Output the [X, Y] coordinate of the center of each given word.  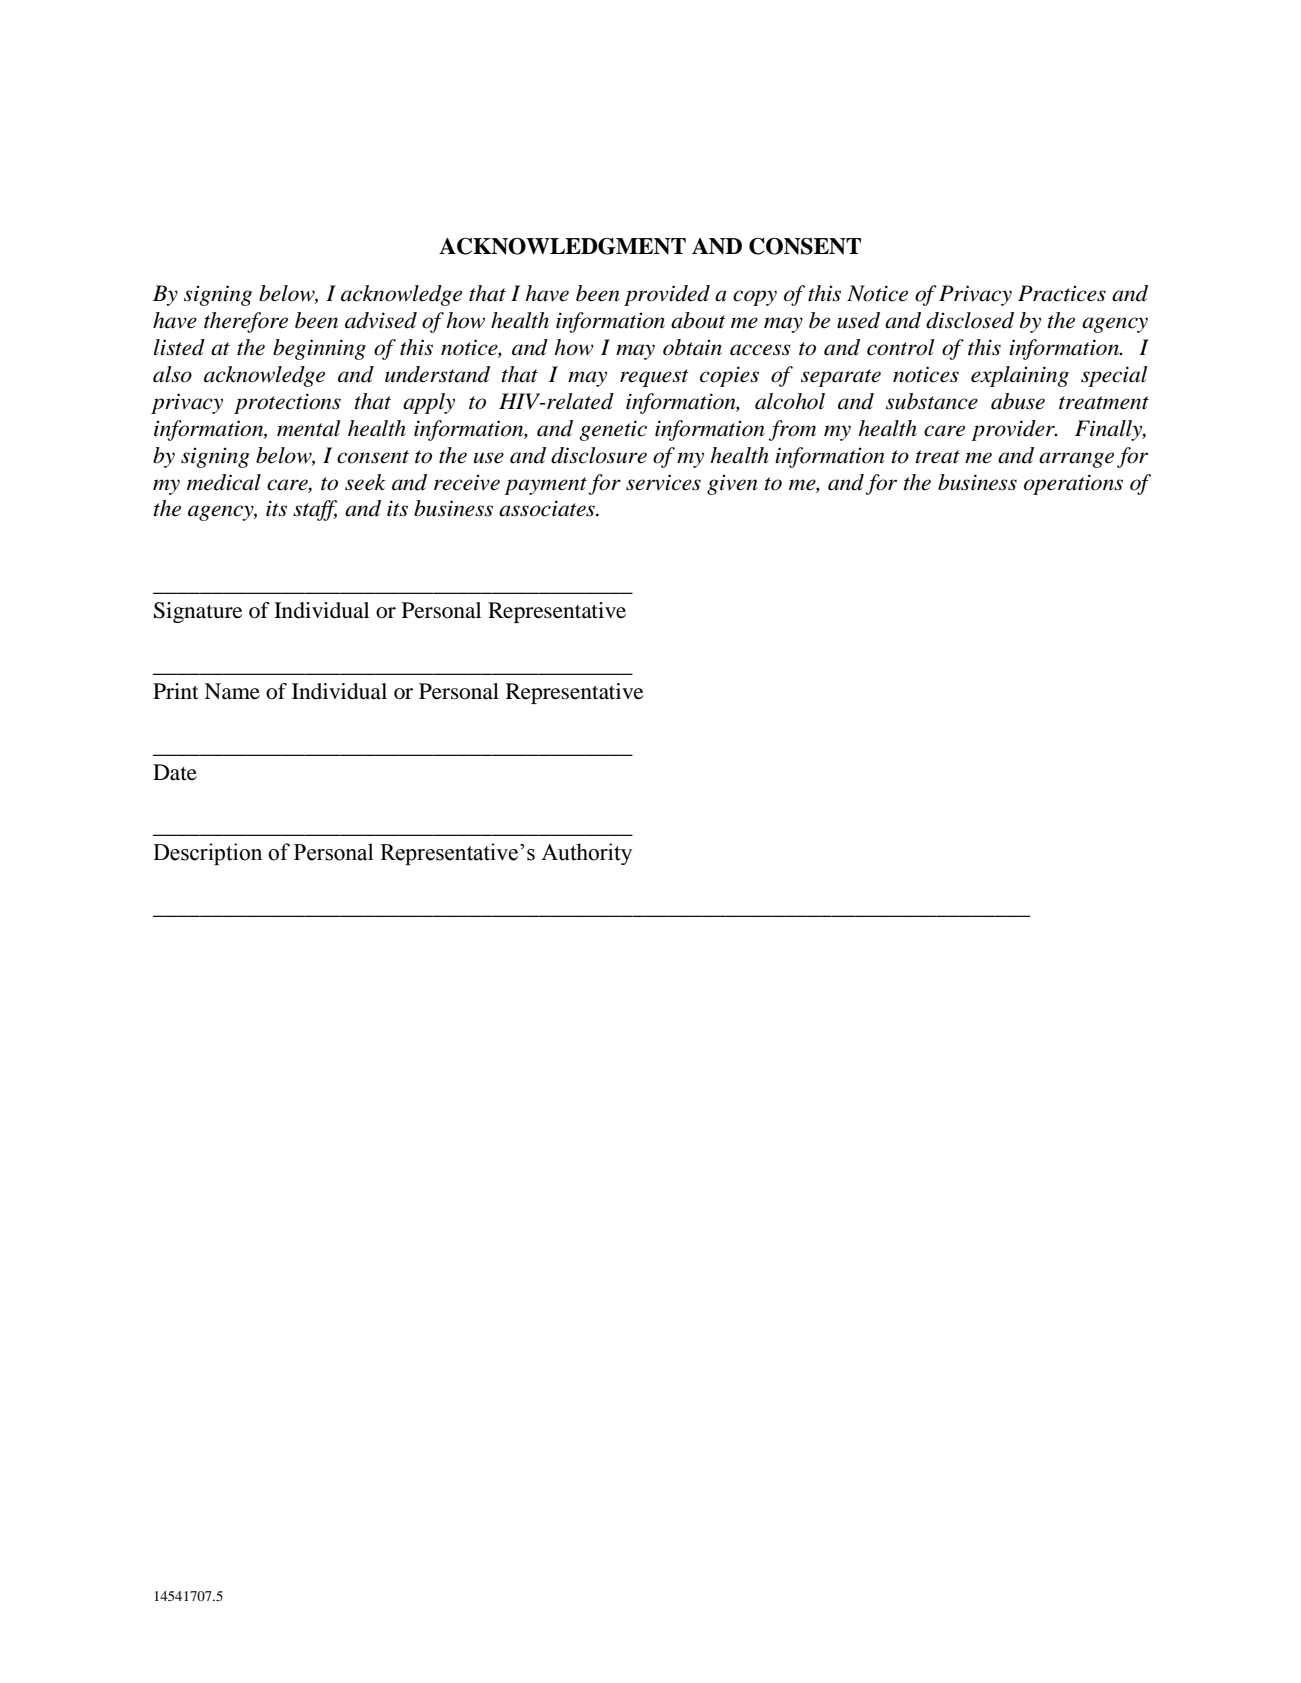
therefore [246, 322]
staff [315, 510]
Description [207, 854]
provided [667, 295]
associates [548, 508]
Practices [1062, 293]
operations [1073, 484]
